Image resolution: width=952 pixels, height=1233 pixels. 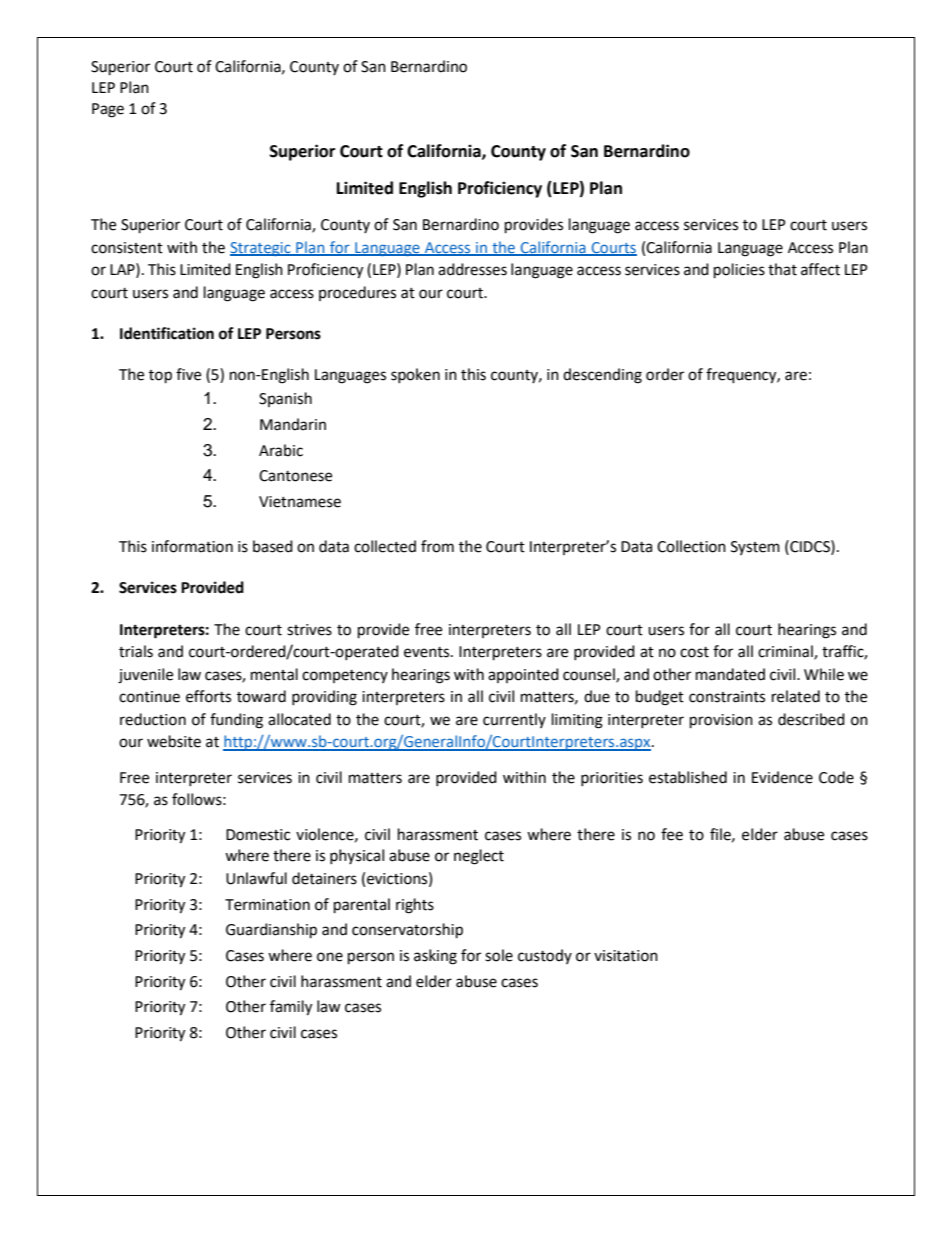 What do you see at coordinates (499, 955) in the screenshot?
I see `sole` at bounding box center [499, 955].
